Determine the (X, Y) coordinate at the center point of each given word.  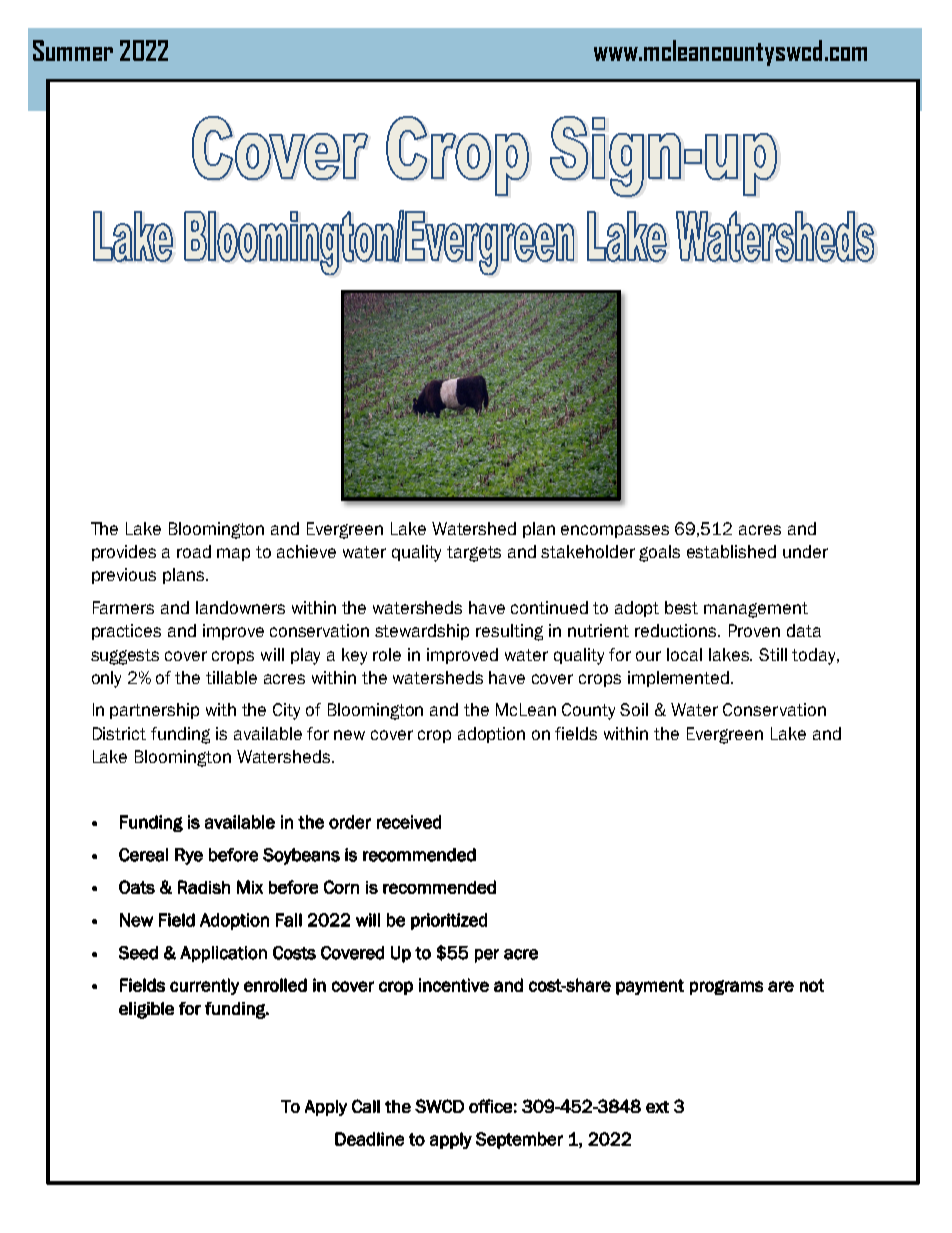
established (731, 551)
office (490, 1106)
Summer (73, 50)
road (194, 551)
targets (474, 554)
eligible (146, 1010)
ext (657, 1107)
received (409, 822)
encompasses (615, 531)
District (119, 733)
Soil (634, 709)
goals (659, 553)
